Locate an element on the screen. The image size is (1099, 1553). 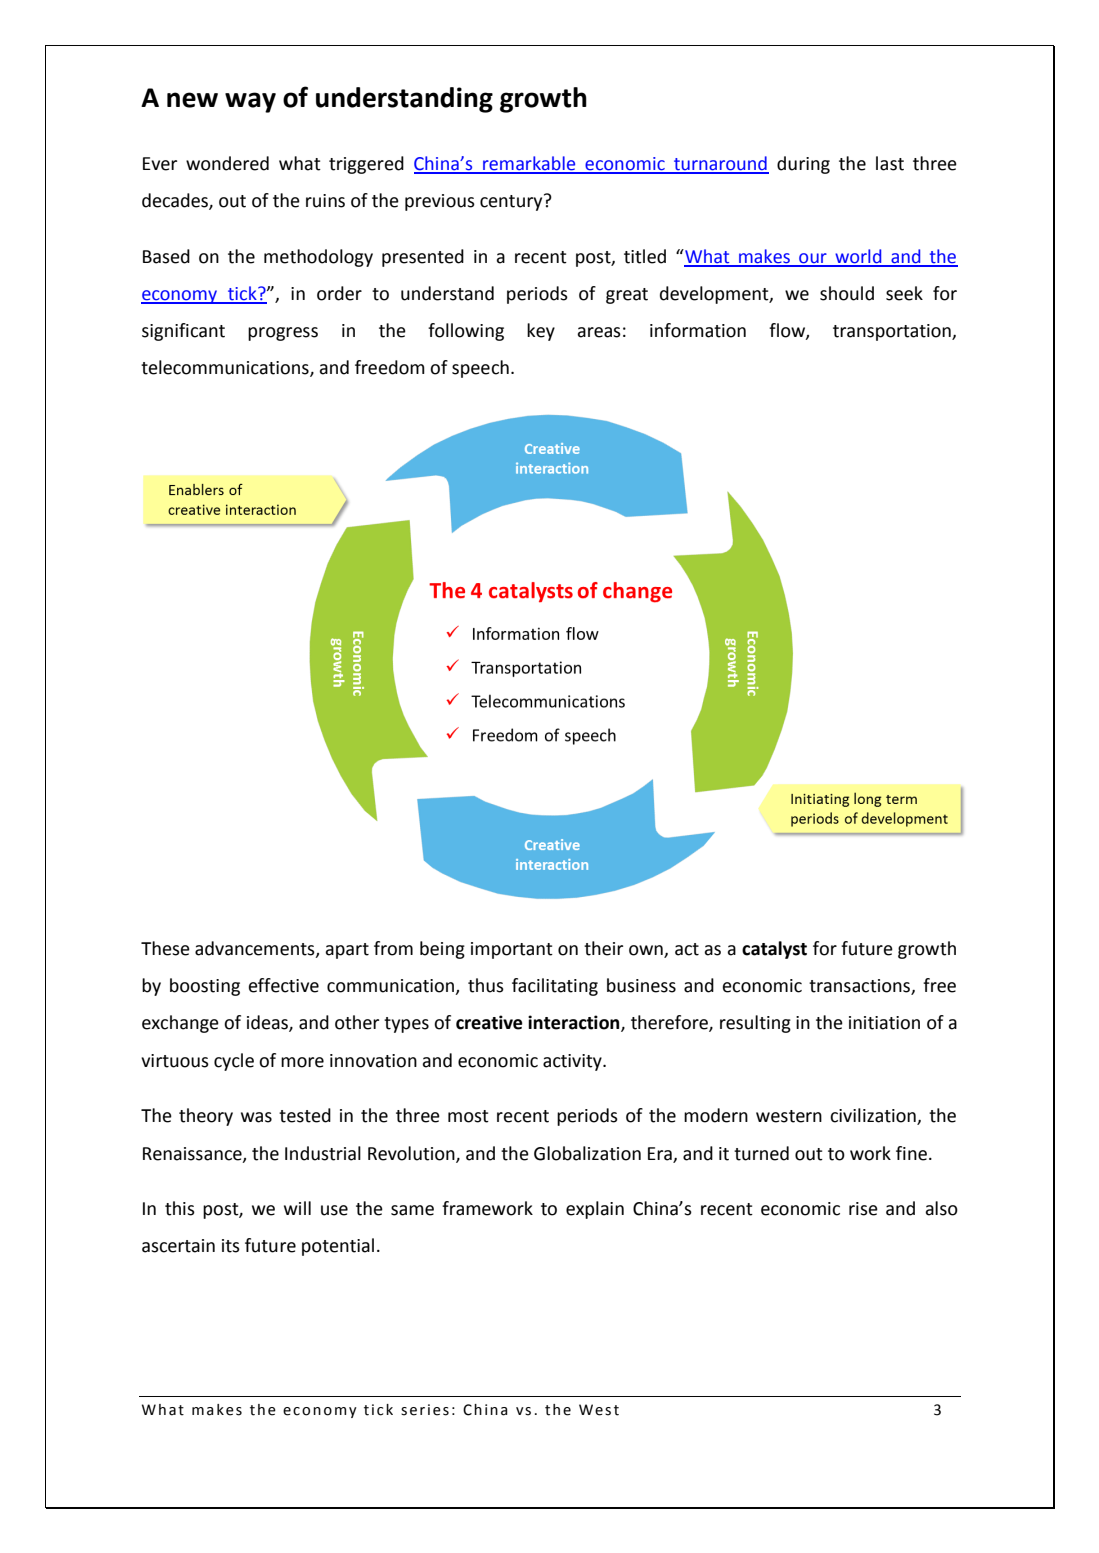
important is located at coordinates (512, 950).
